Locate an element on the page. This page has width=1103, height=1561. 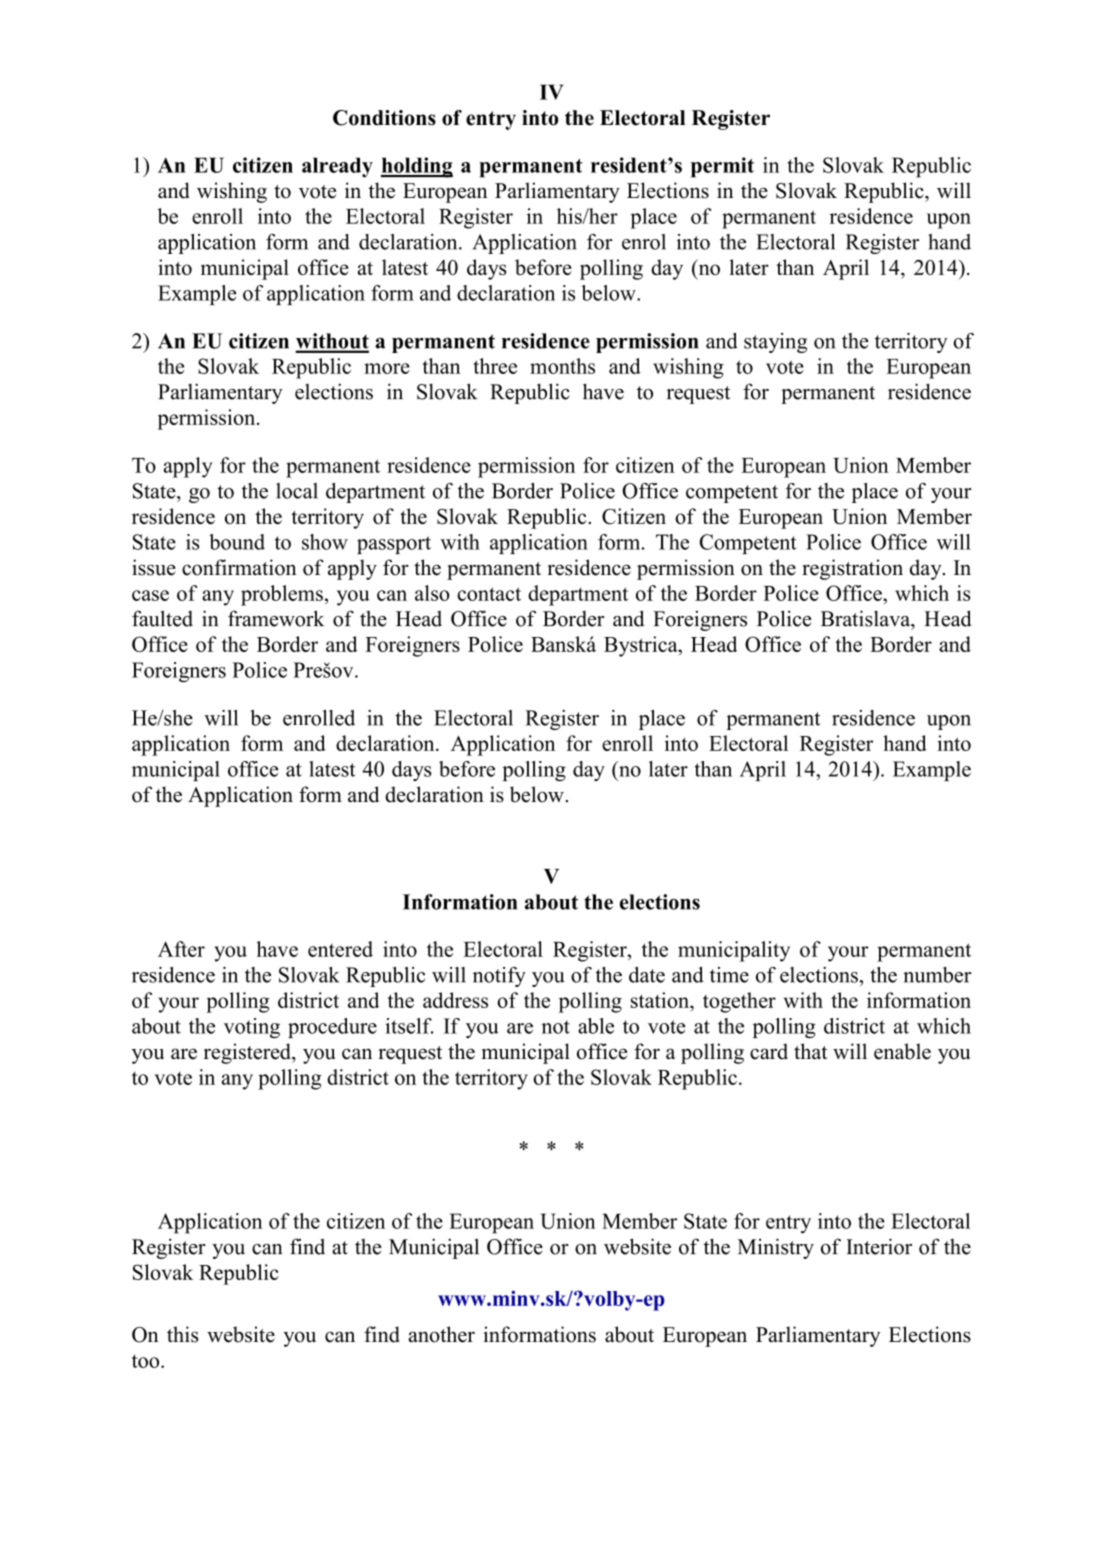
another is located at coordinates (442, 1334).
